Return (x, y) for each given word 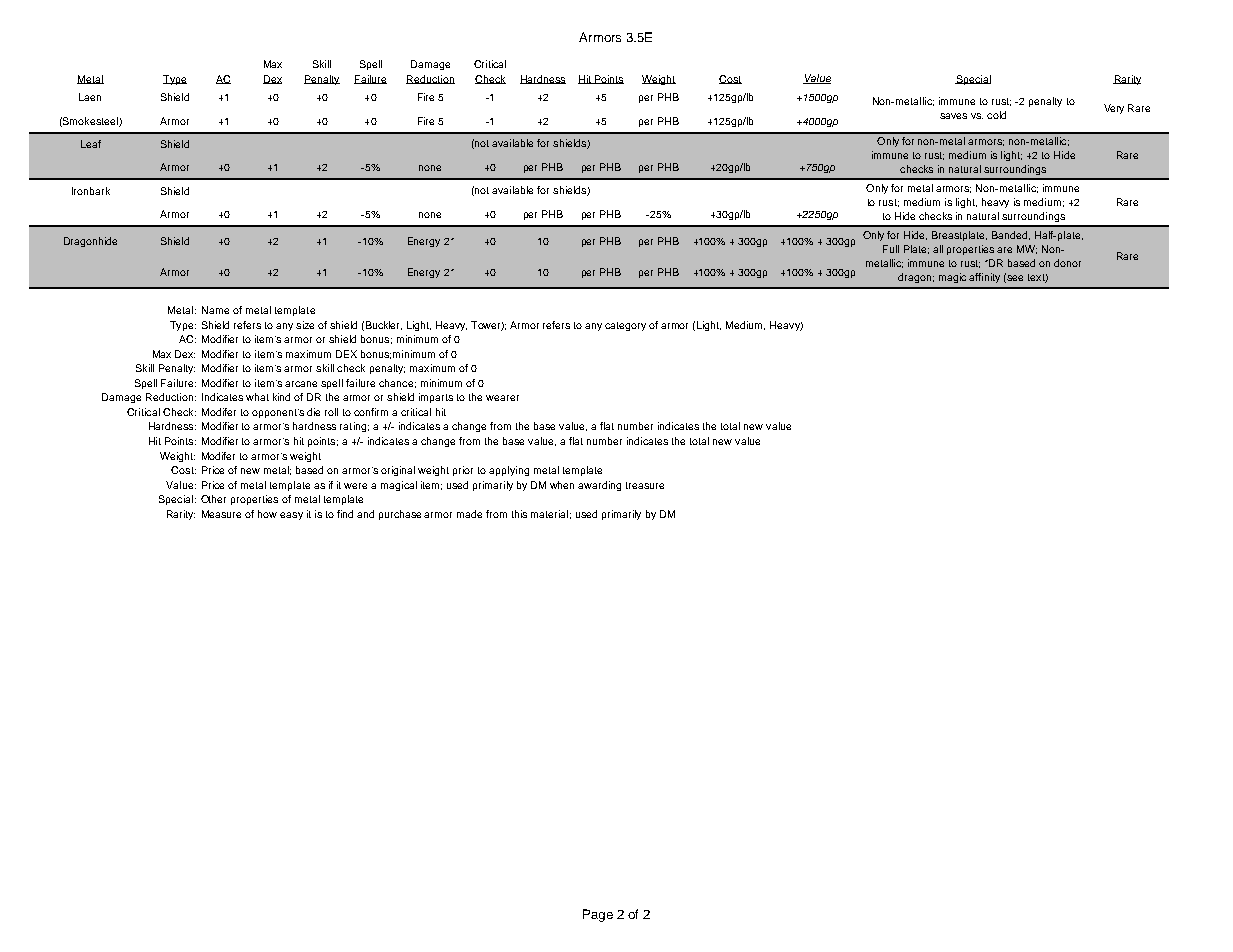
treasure (645, 485)
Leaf (91, 144)
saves (953, 116)
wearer (502, 398)
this (519, 514)
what (257, 397)
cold (996, 115)
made (469, 514)
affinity (984, 278)
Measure (221, 514)
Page (598, 915)
